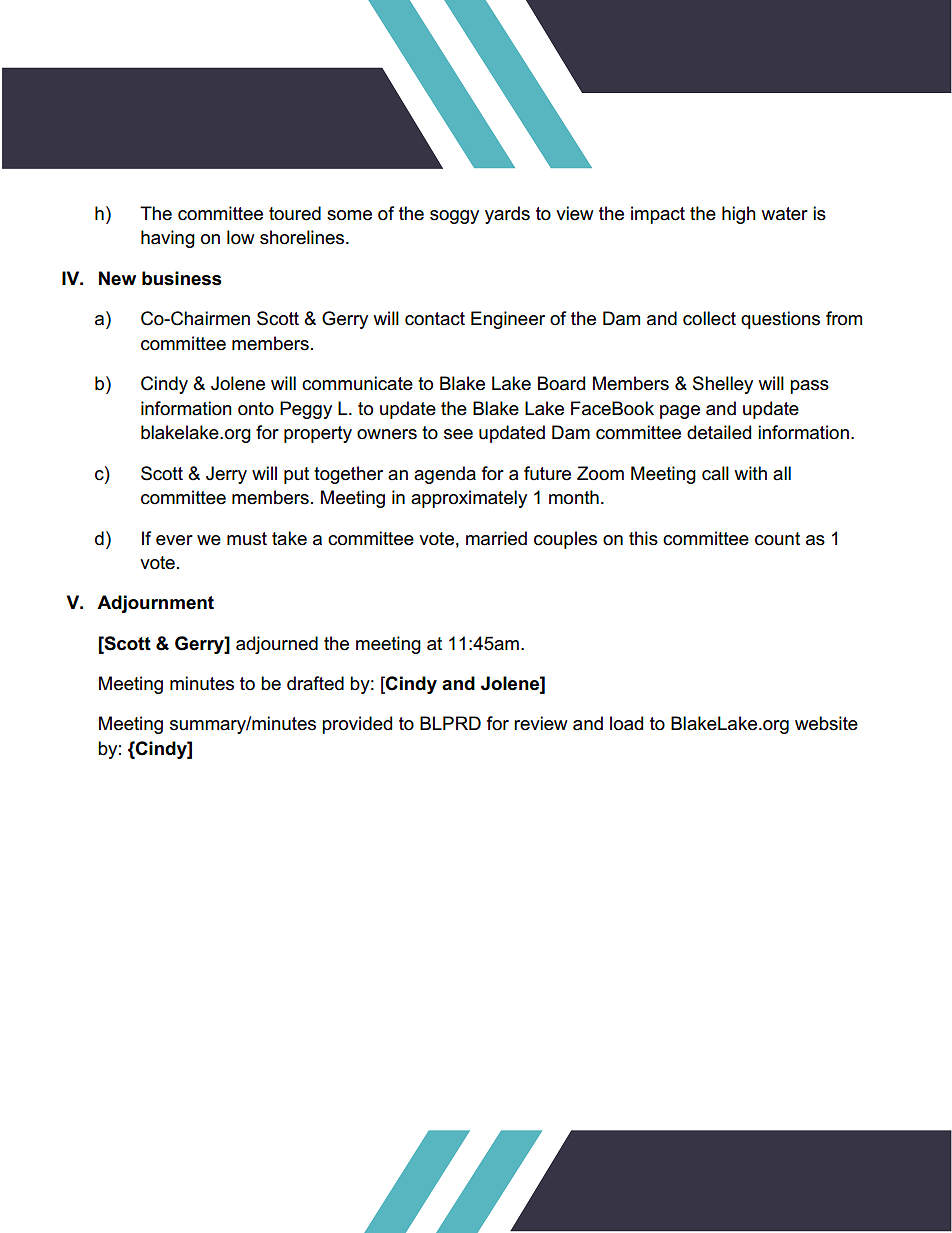 Image resolution: width=952 pixels, height=1233 pixels. What do you see at coordinates (315, 683) in the image?
I see `drafted` at bounding box center [315, 683].
